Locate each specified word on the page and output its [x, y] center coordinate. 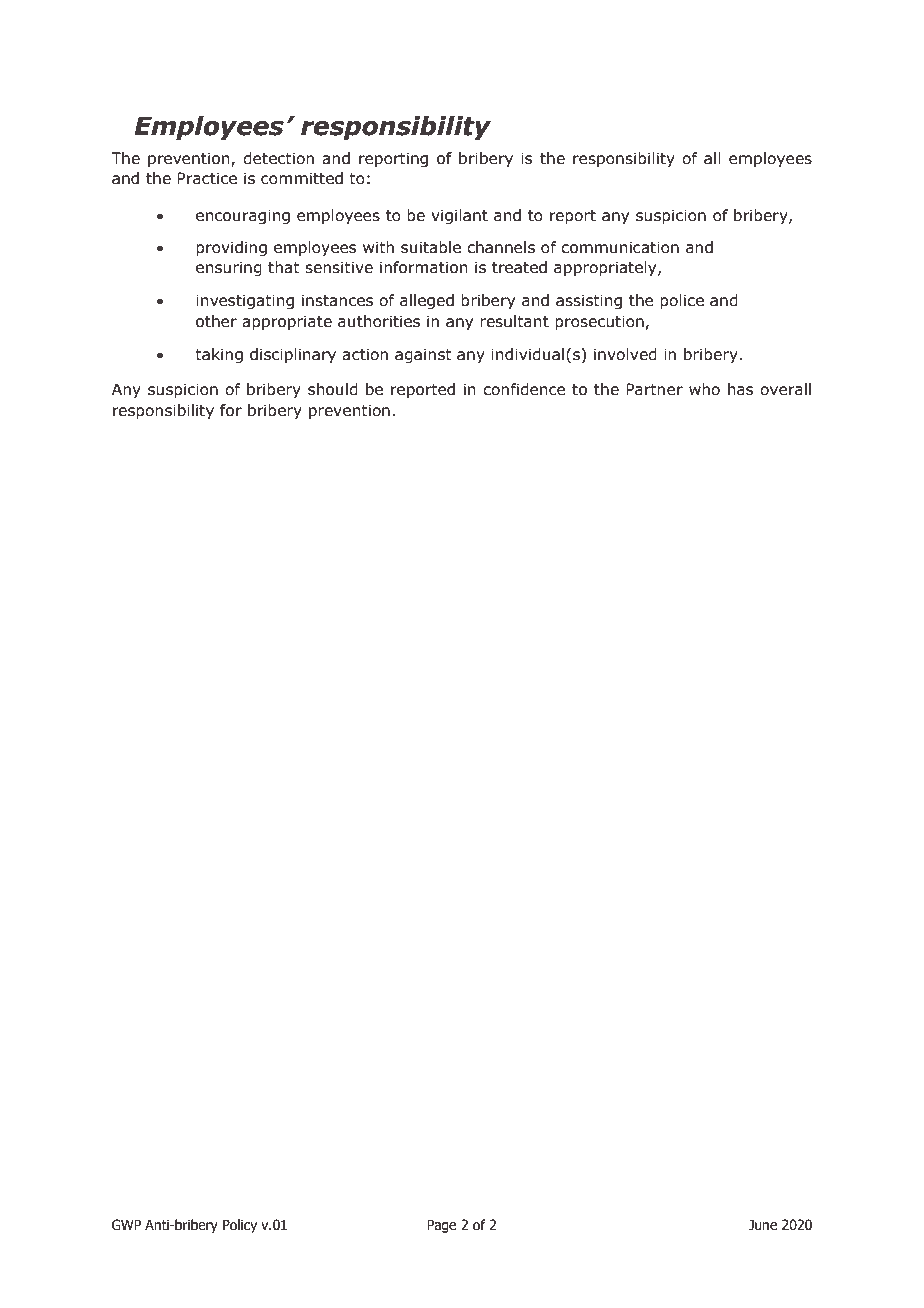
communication [620, 247]
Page [441, 1226]
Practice [207, 178]
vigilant [459, 216]
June [762, 1225]
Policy [240, 1226]
